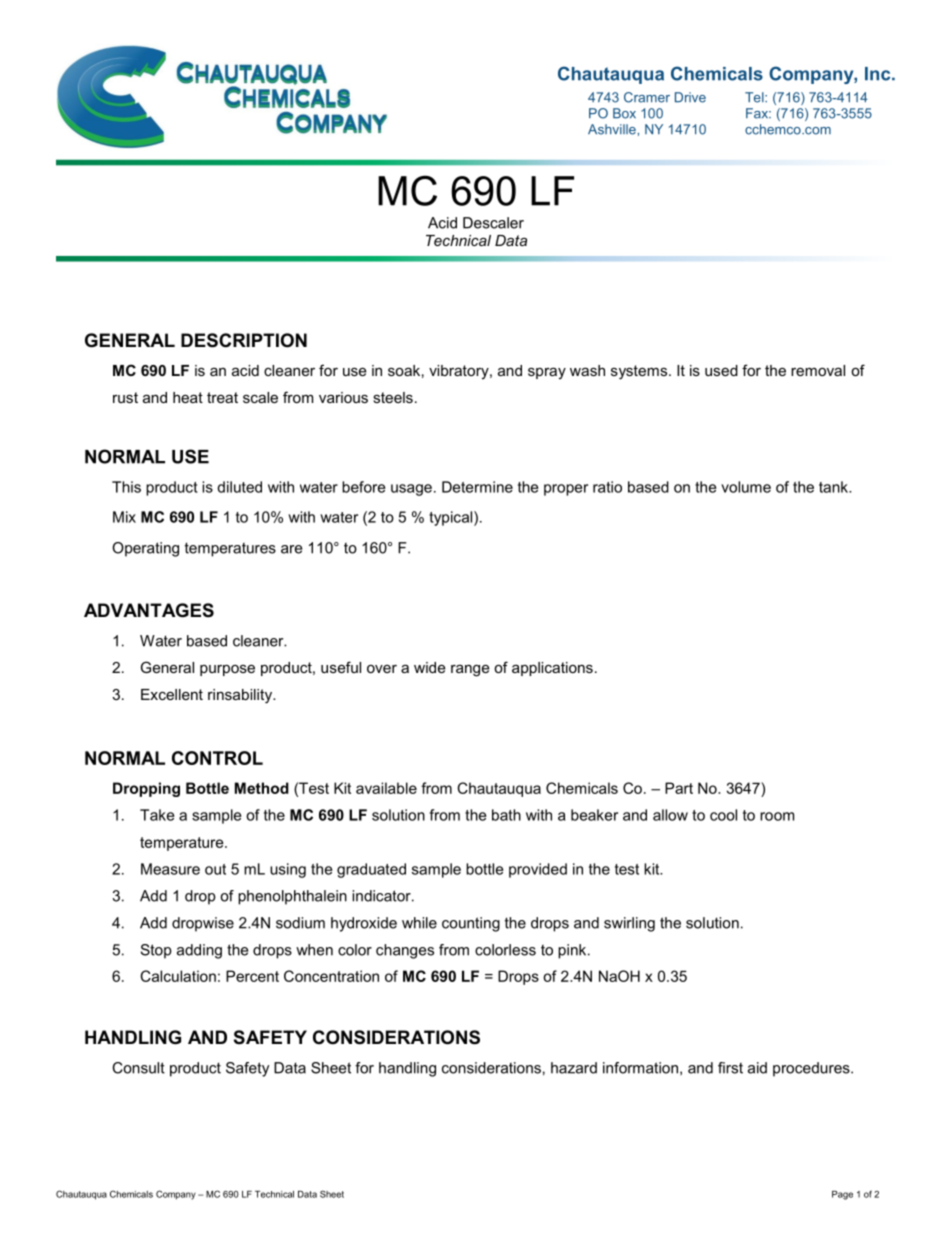  I want to click on room, so click(777, 816).
